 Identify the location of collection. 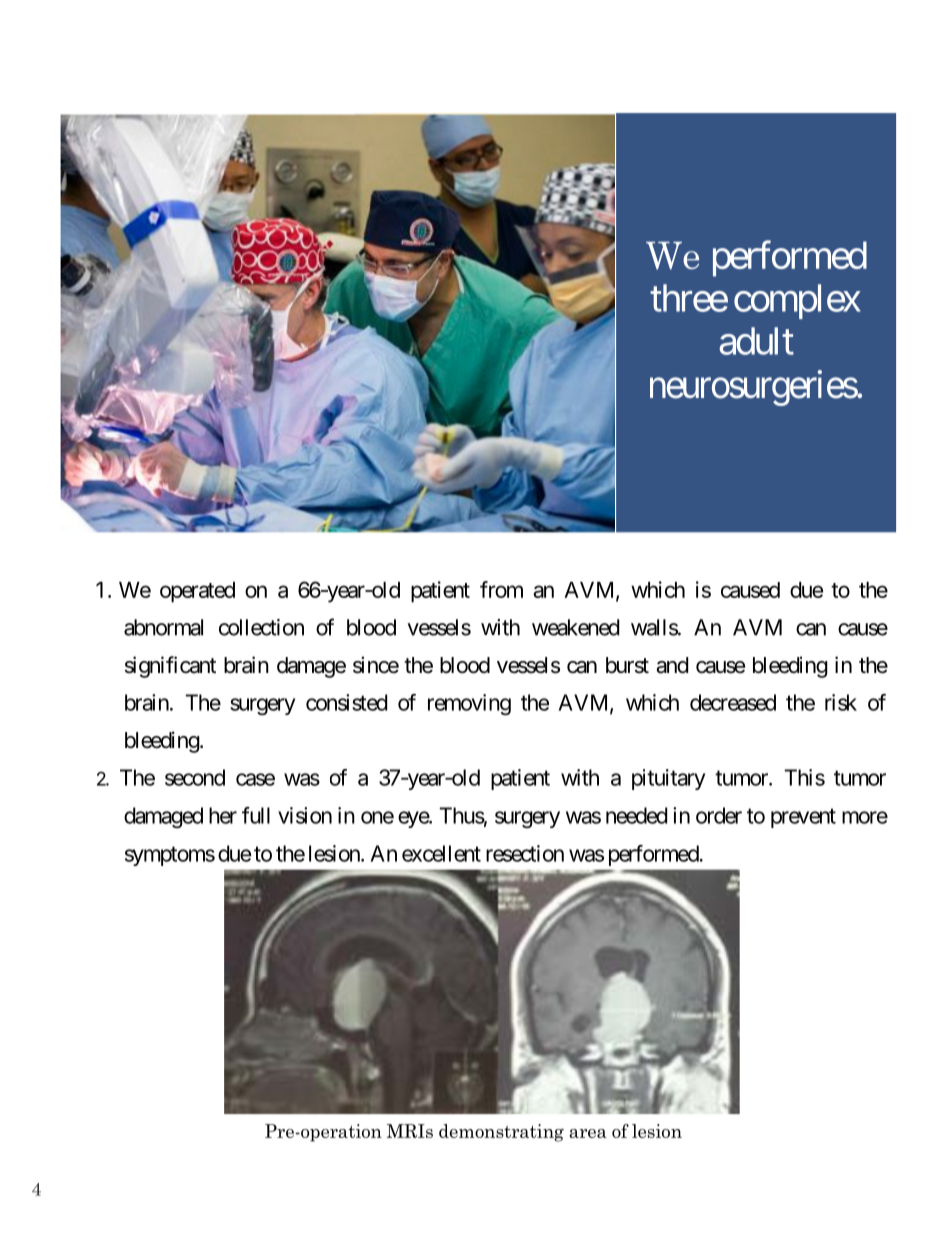
(261, 627).
